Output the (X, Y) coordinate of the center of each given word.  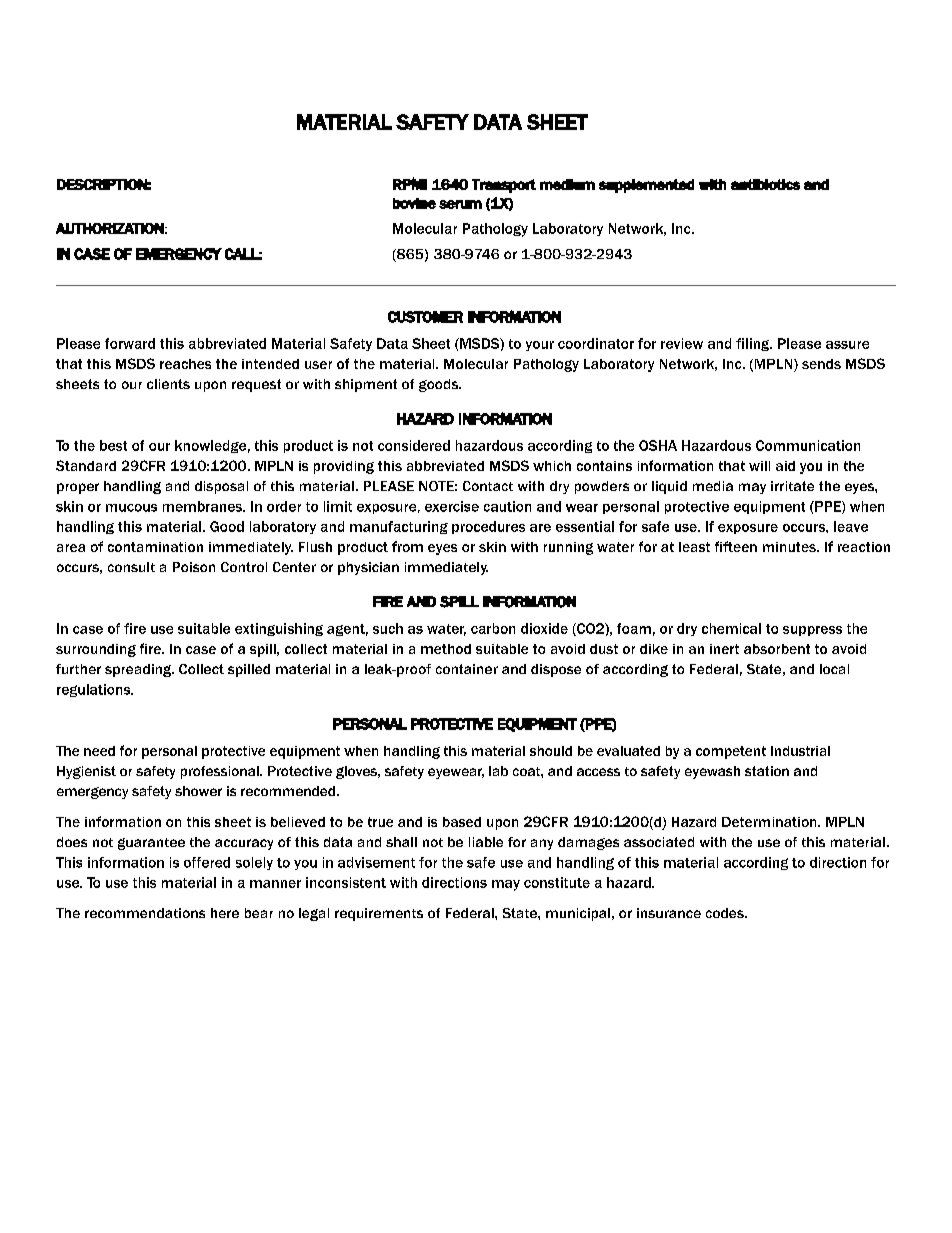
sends (821, 364)
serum (460, 204)
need (99, 751)
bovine (414, 203)
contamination (155, 547)
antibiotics (765, 184)
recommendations (145, 913)
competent (731, 752)
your (540, 346)
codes (726, 913)
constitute (557, 882)
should (551, 751)
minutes (790, 547)
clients (168, 384)
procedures (488, 527)
